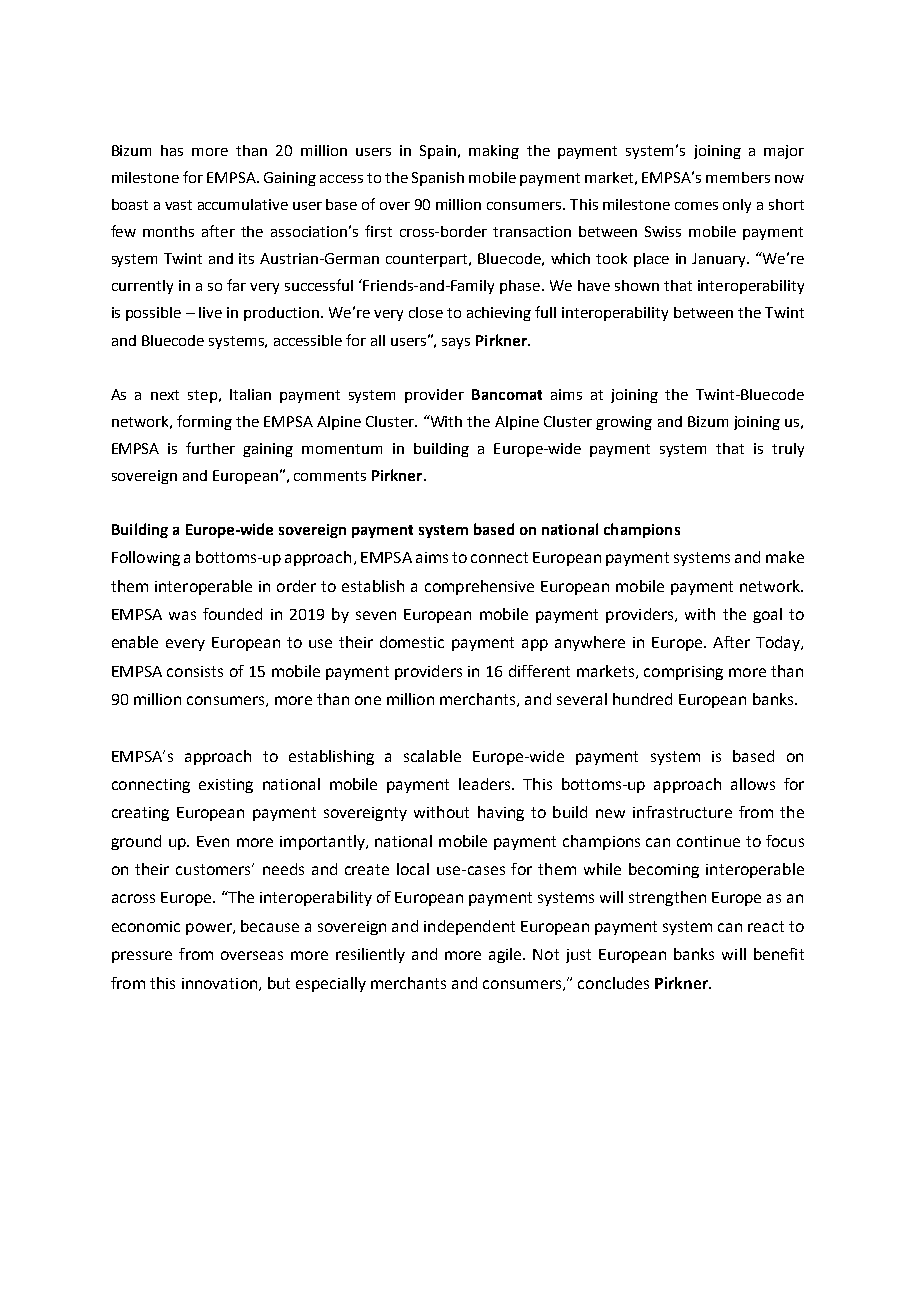 The height and width of the page is (1308, 924). I want to click on members, so click(738, 177).
